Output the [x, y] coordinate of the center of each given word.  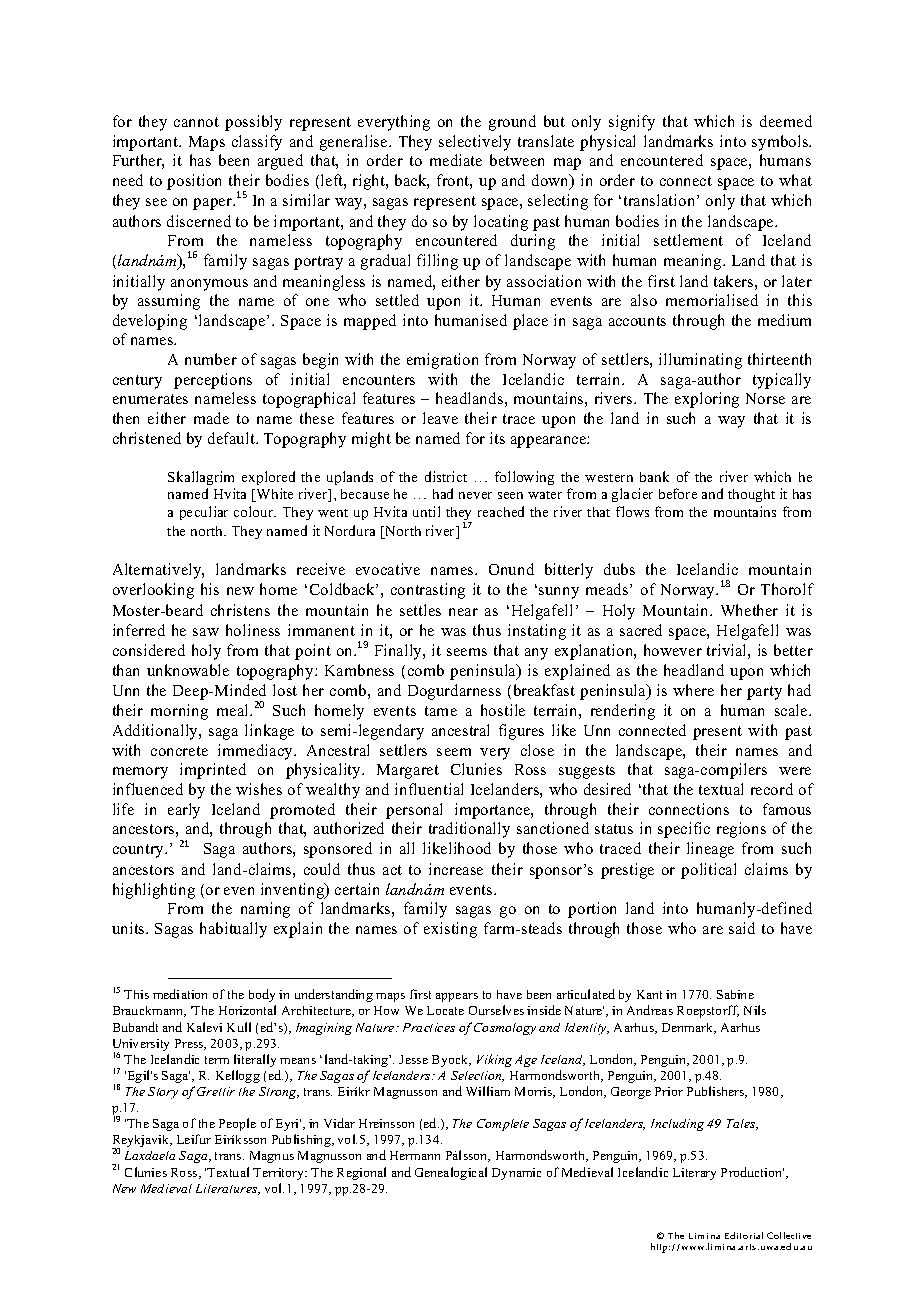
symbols [781, 143]
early [184, 811]
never [475, 495]
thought [751, 495]
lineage [710, 850]
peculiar [204, 513]
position [194, 182]
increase [456, 869]
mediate [456, 160]
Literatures [228, 1189]
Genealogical [451, 1173]
